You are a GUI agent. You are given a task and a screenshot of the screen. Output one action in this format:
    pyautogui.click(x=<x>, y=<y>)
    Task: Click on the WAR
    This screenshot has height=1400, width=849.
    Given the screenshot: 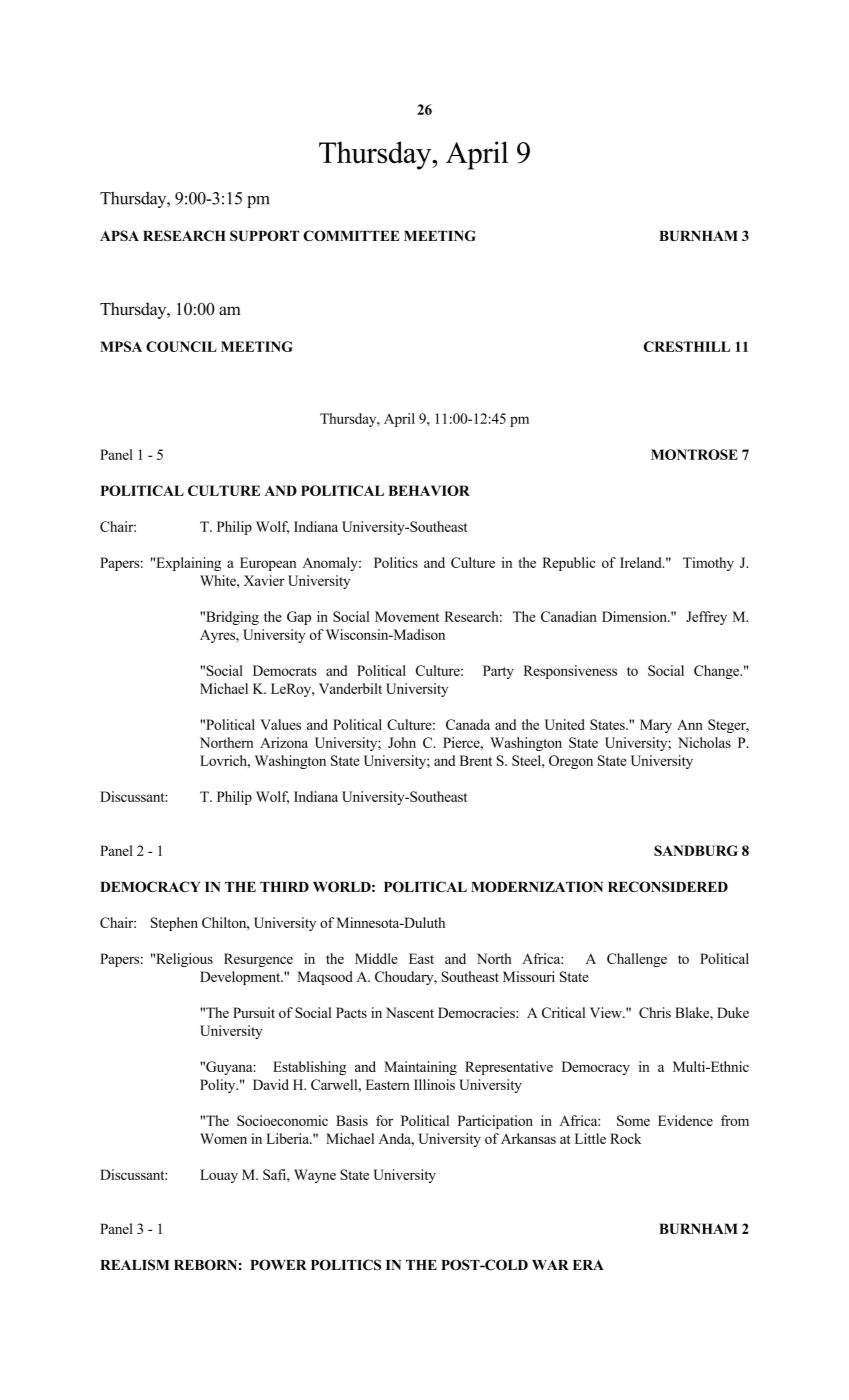 What is the action you would take?
    pyautogui.click(x=550, y=1265)
